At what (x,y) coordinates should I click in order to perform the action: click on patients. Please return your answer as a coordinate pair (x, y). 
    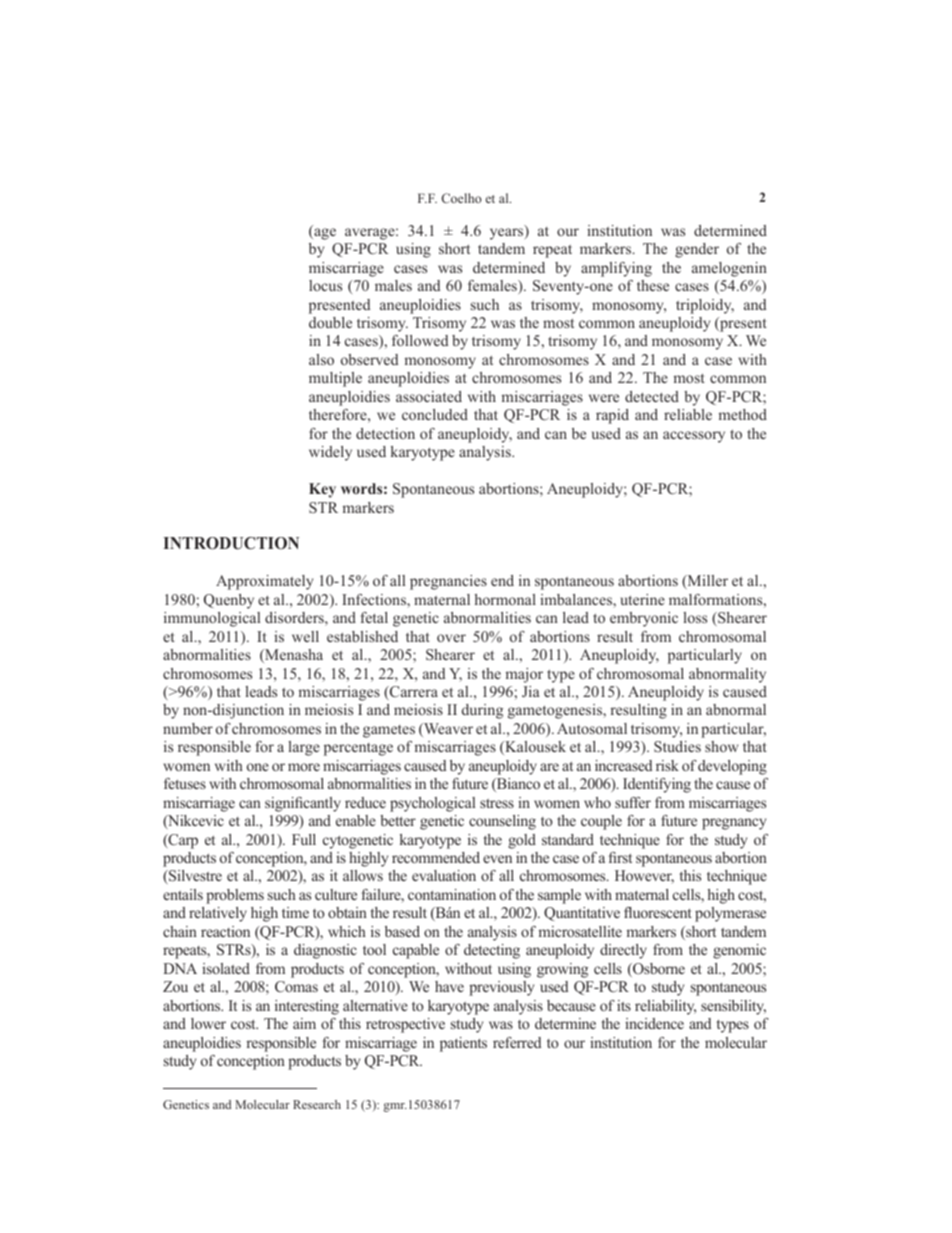
    Looking at the image, I should click on (463, 1044).
